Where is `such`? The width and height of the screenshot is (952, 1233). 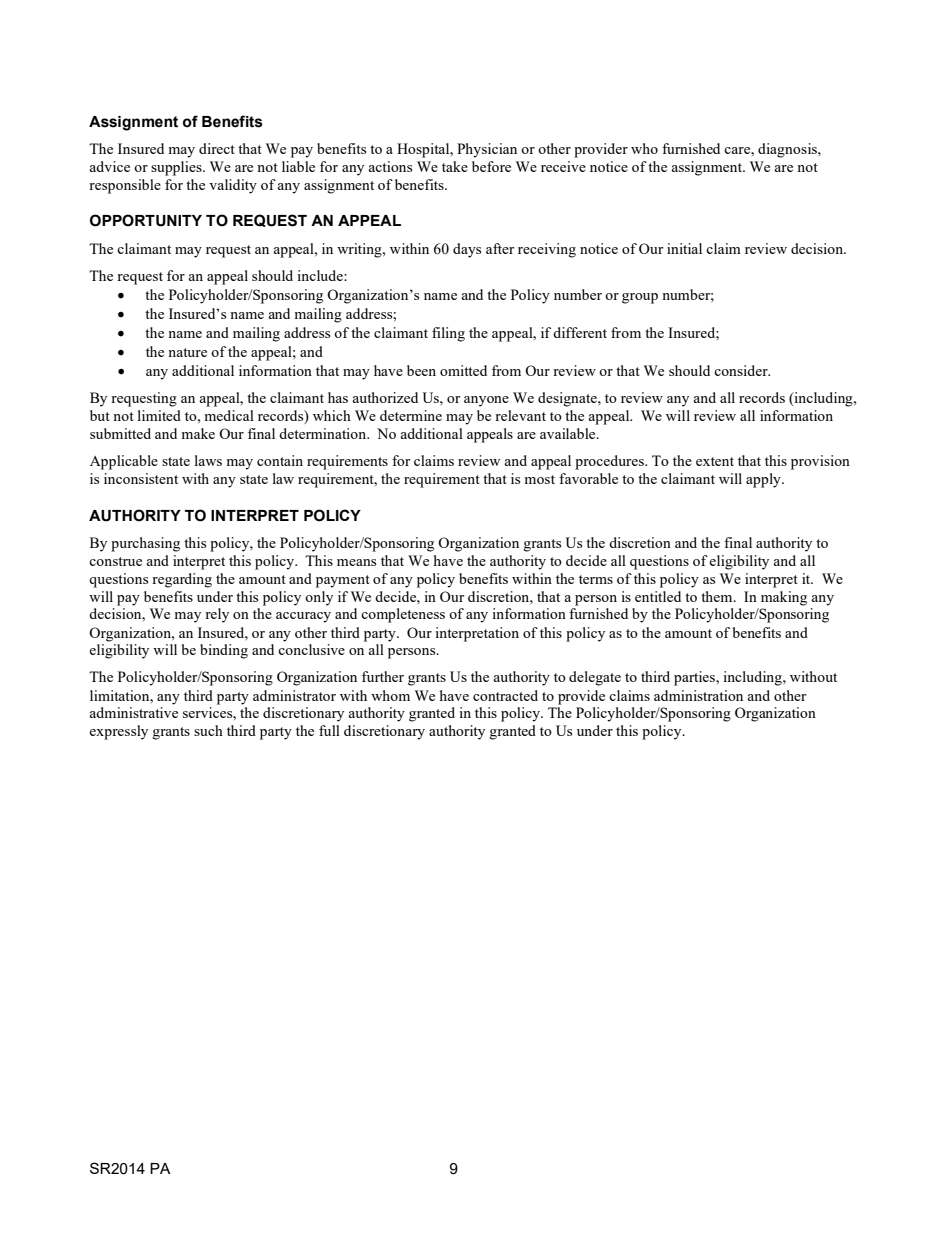
such is located at coordinates (208, 730).
